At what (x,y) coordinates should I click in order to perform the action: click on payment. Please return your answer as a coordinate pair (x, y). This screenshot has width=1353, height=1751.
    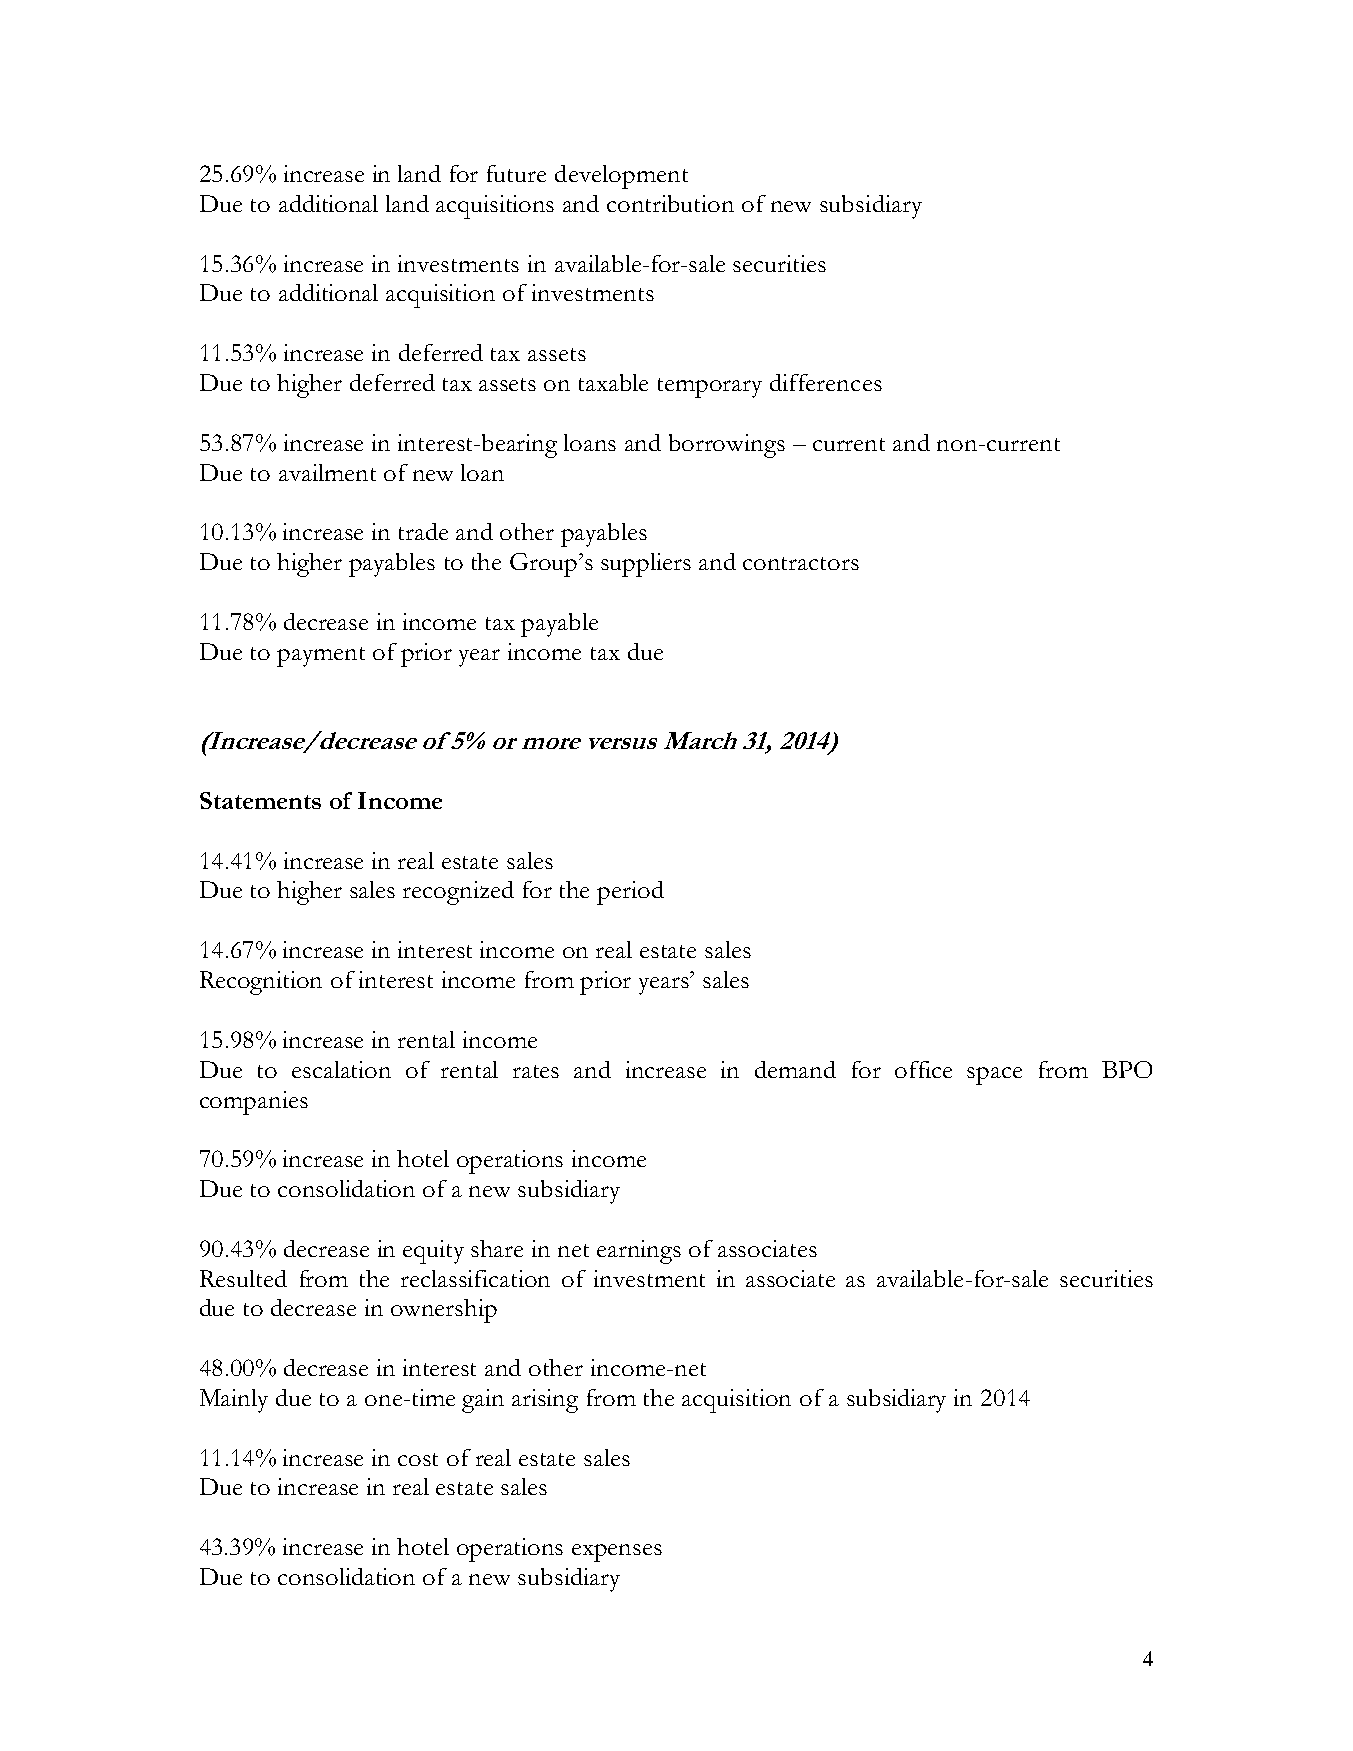
    Looking at the image, I should click on (321, 657).
